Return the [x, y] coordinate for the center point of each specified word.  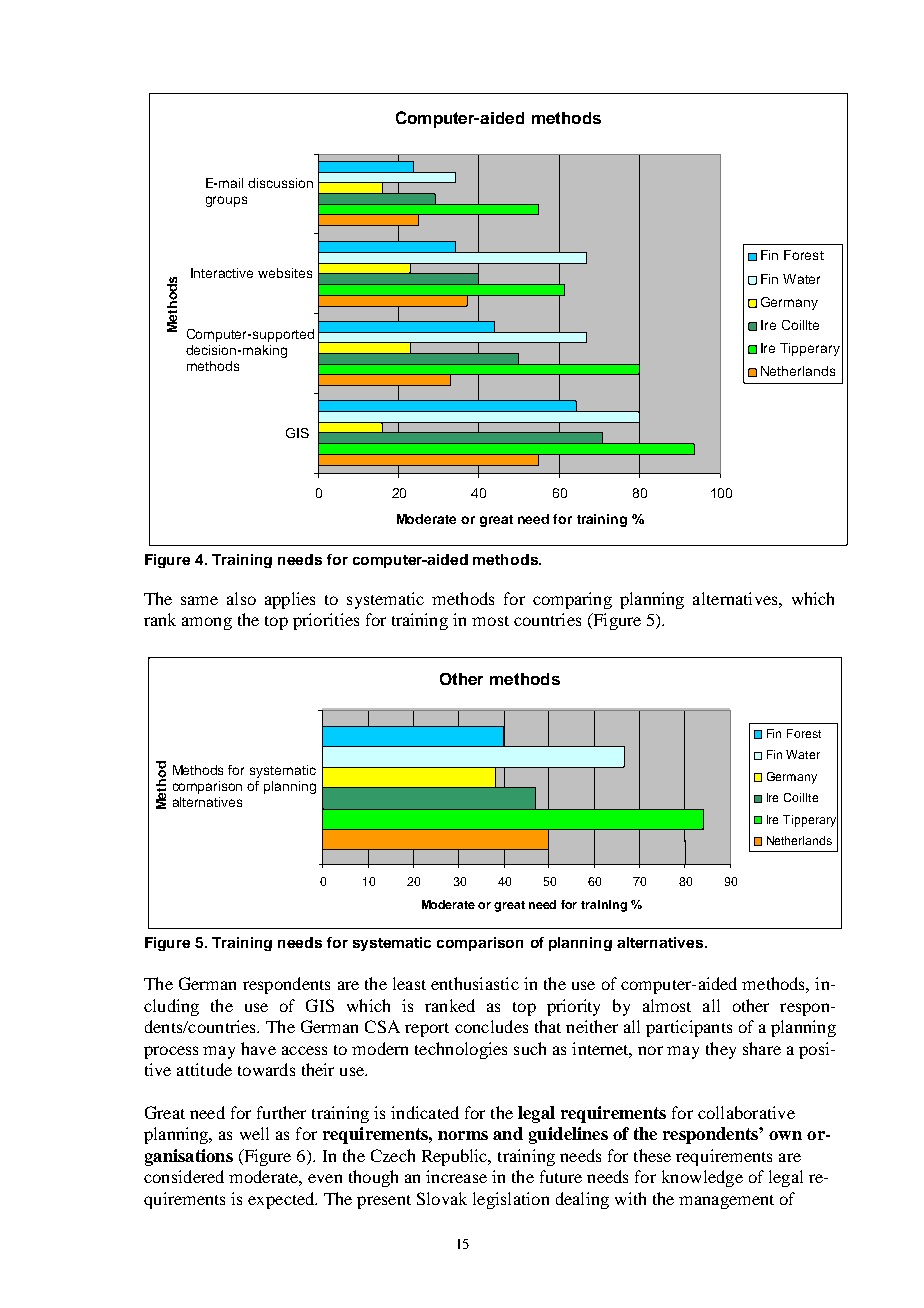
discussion [280, 183]
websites [285, 273]
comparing [572, 600]
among [207, 623]
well [254, 1133]
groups [226, 201]
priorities [326, 621]
